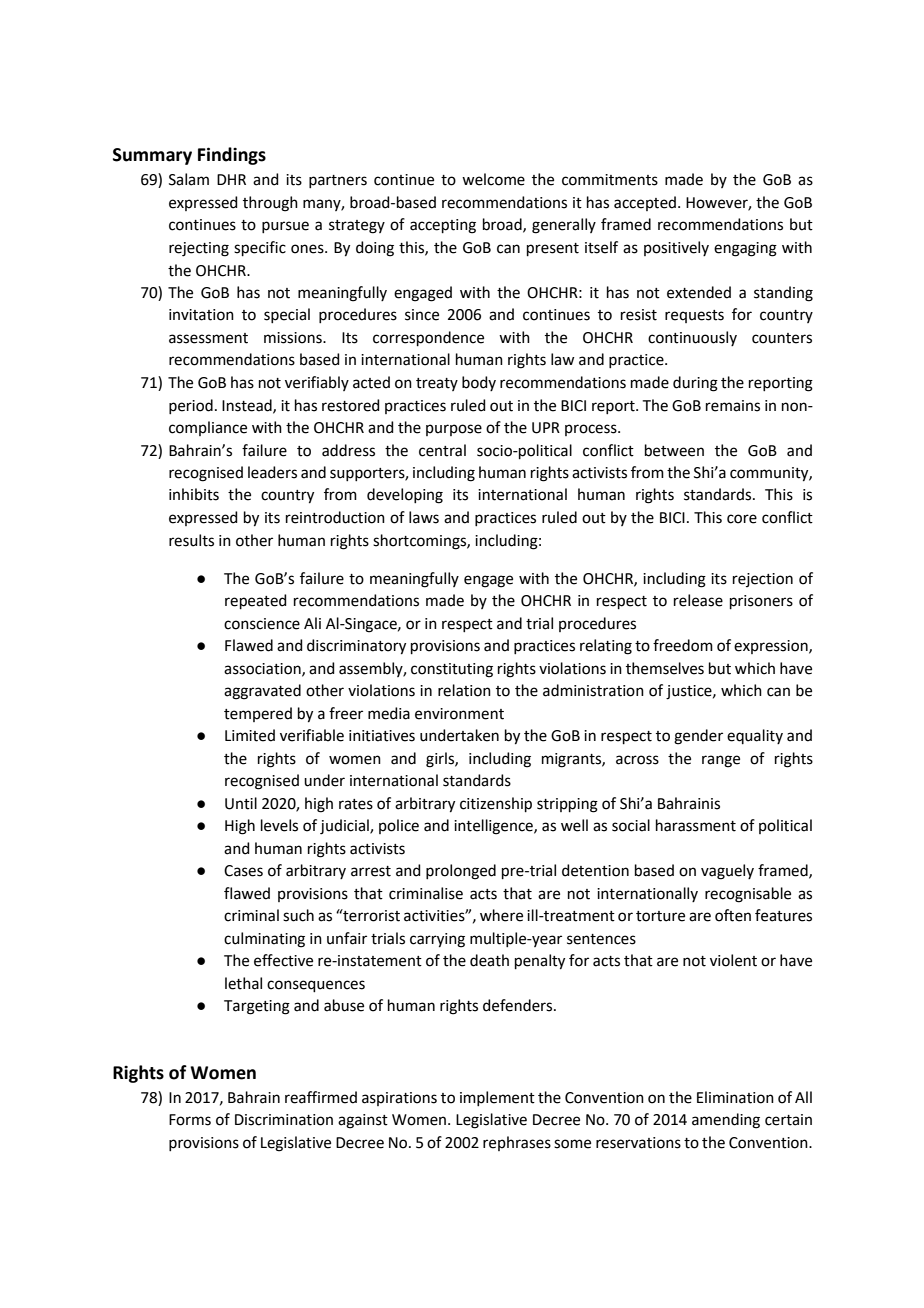  I want to click on inhibits, so click(194, 494).
